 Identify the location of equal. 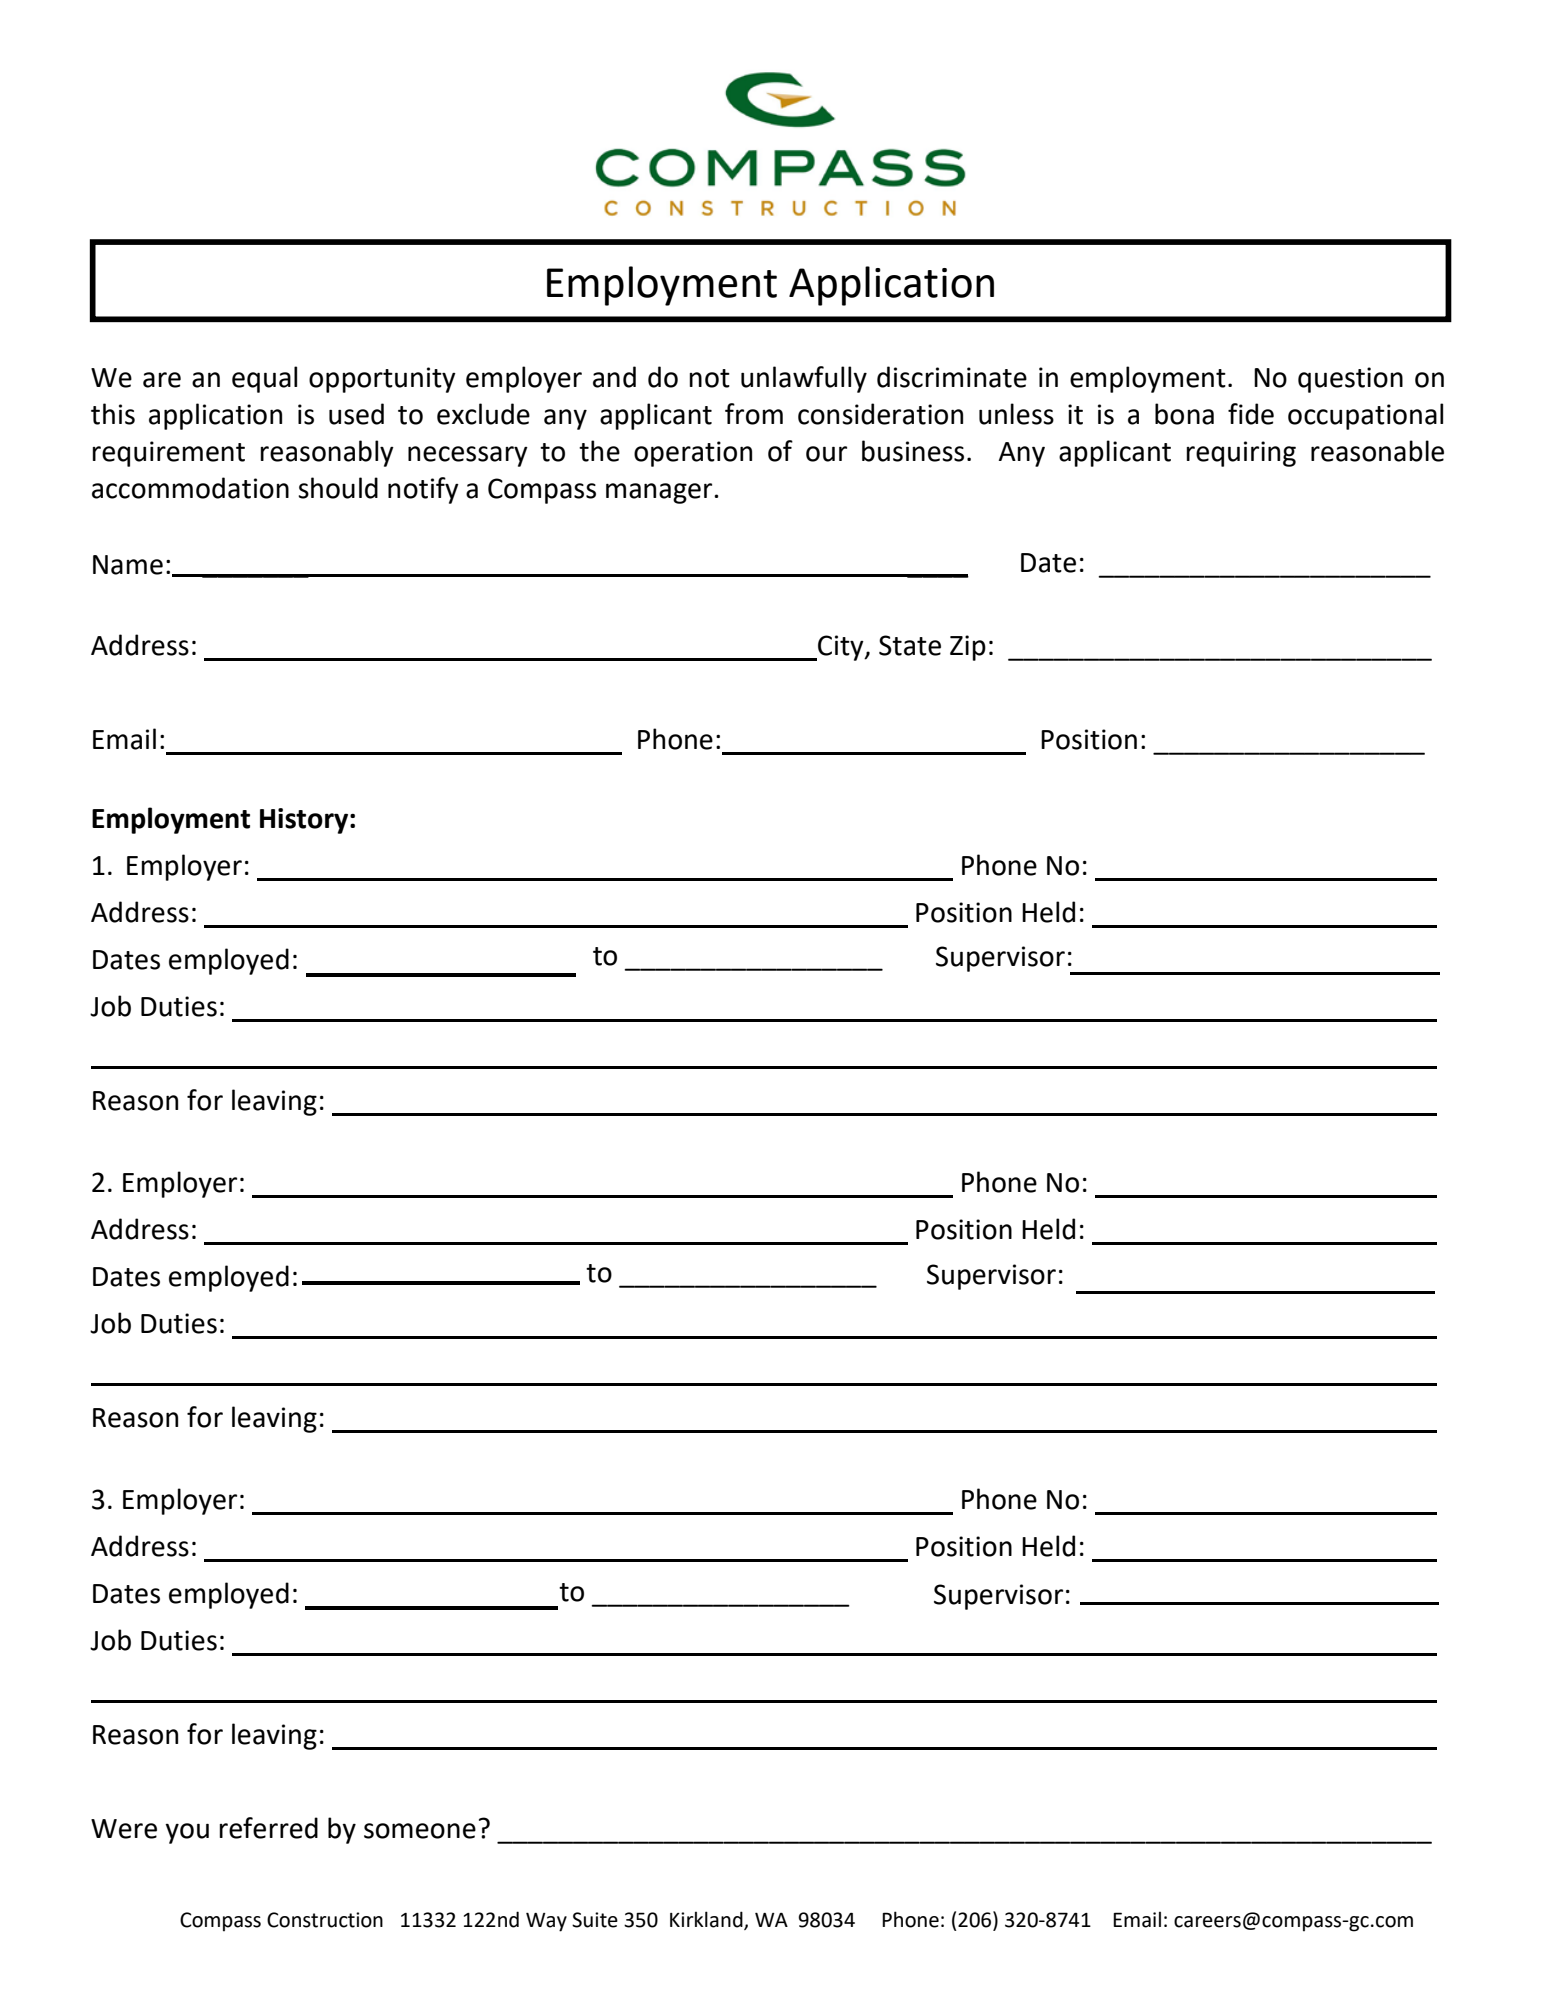
(264, 379).
